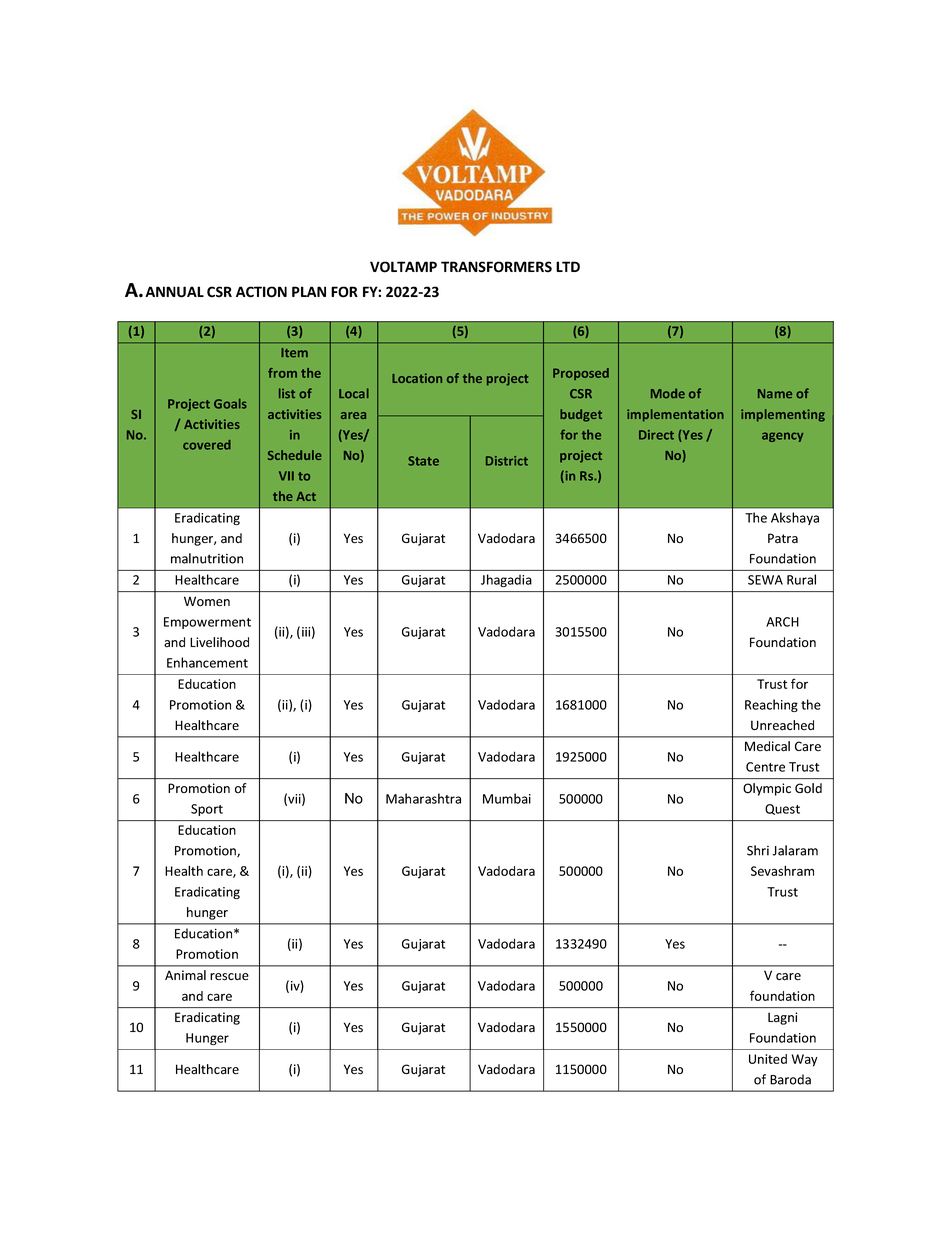 The width and height of the document is (952, 1233). Describe the element at coordinates (496, 267) in the document. I see `TRANSFORMERS` at that location.
